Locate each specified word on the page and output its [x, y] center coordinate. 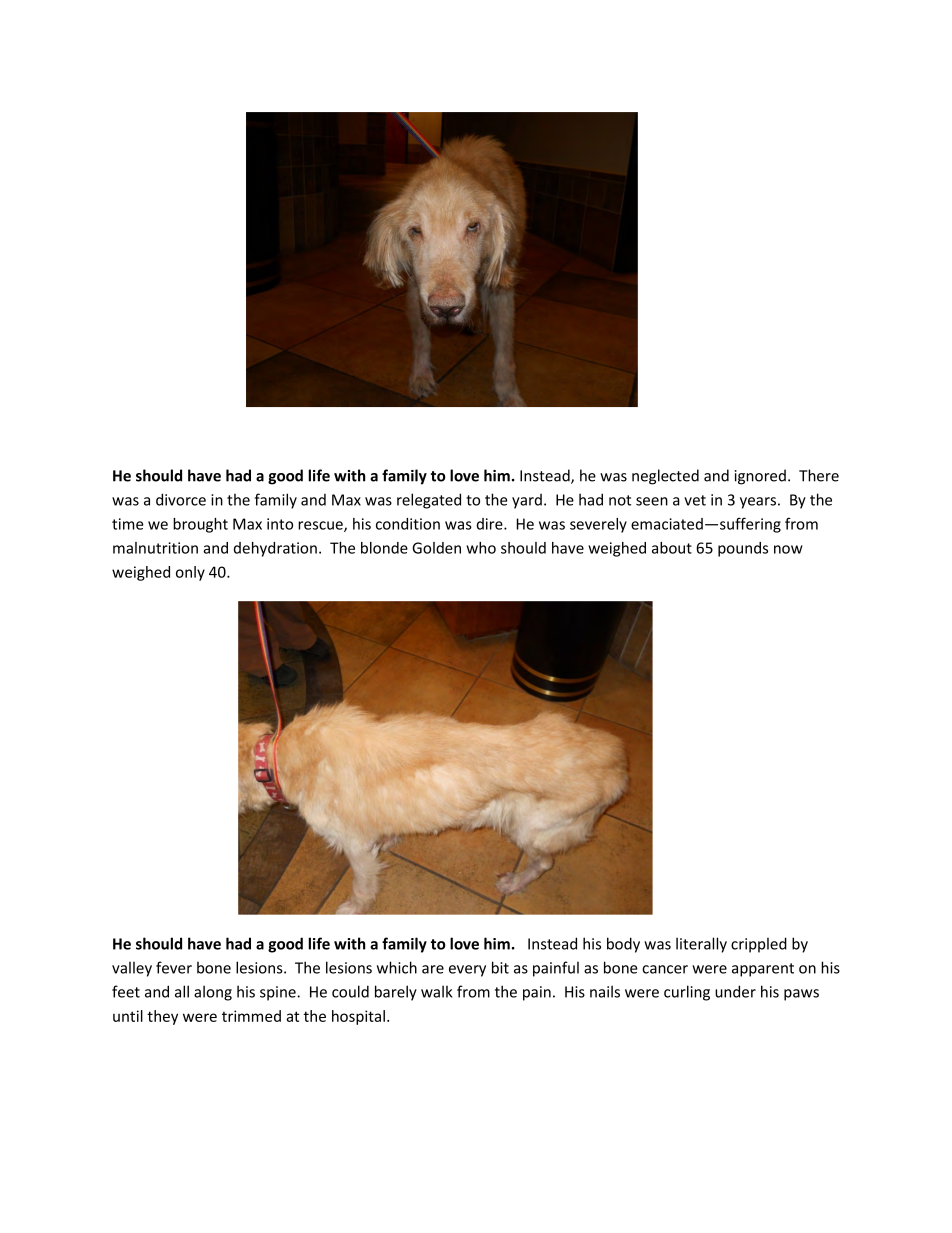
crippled [759, 945]
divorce [181, 499]
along [213, 993]
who [481, 548]
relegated [429, 501]
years [758, 503]
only [190, 573]
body [623, 945]
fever [174, 967]
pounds [743, 549]
